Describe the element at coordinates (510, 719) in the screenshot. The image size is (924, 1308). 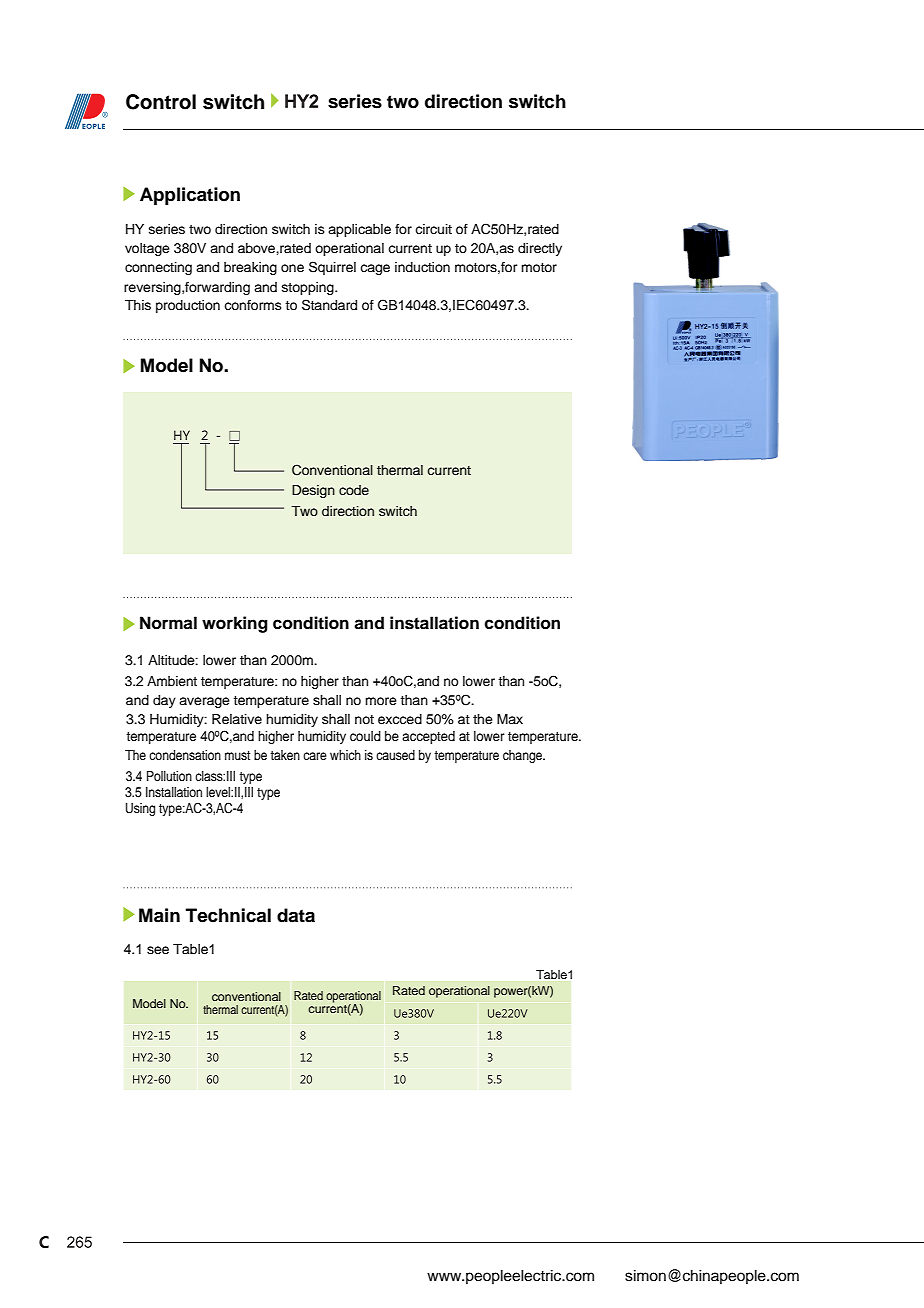
I see `Max` at that location.
